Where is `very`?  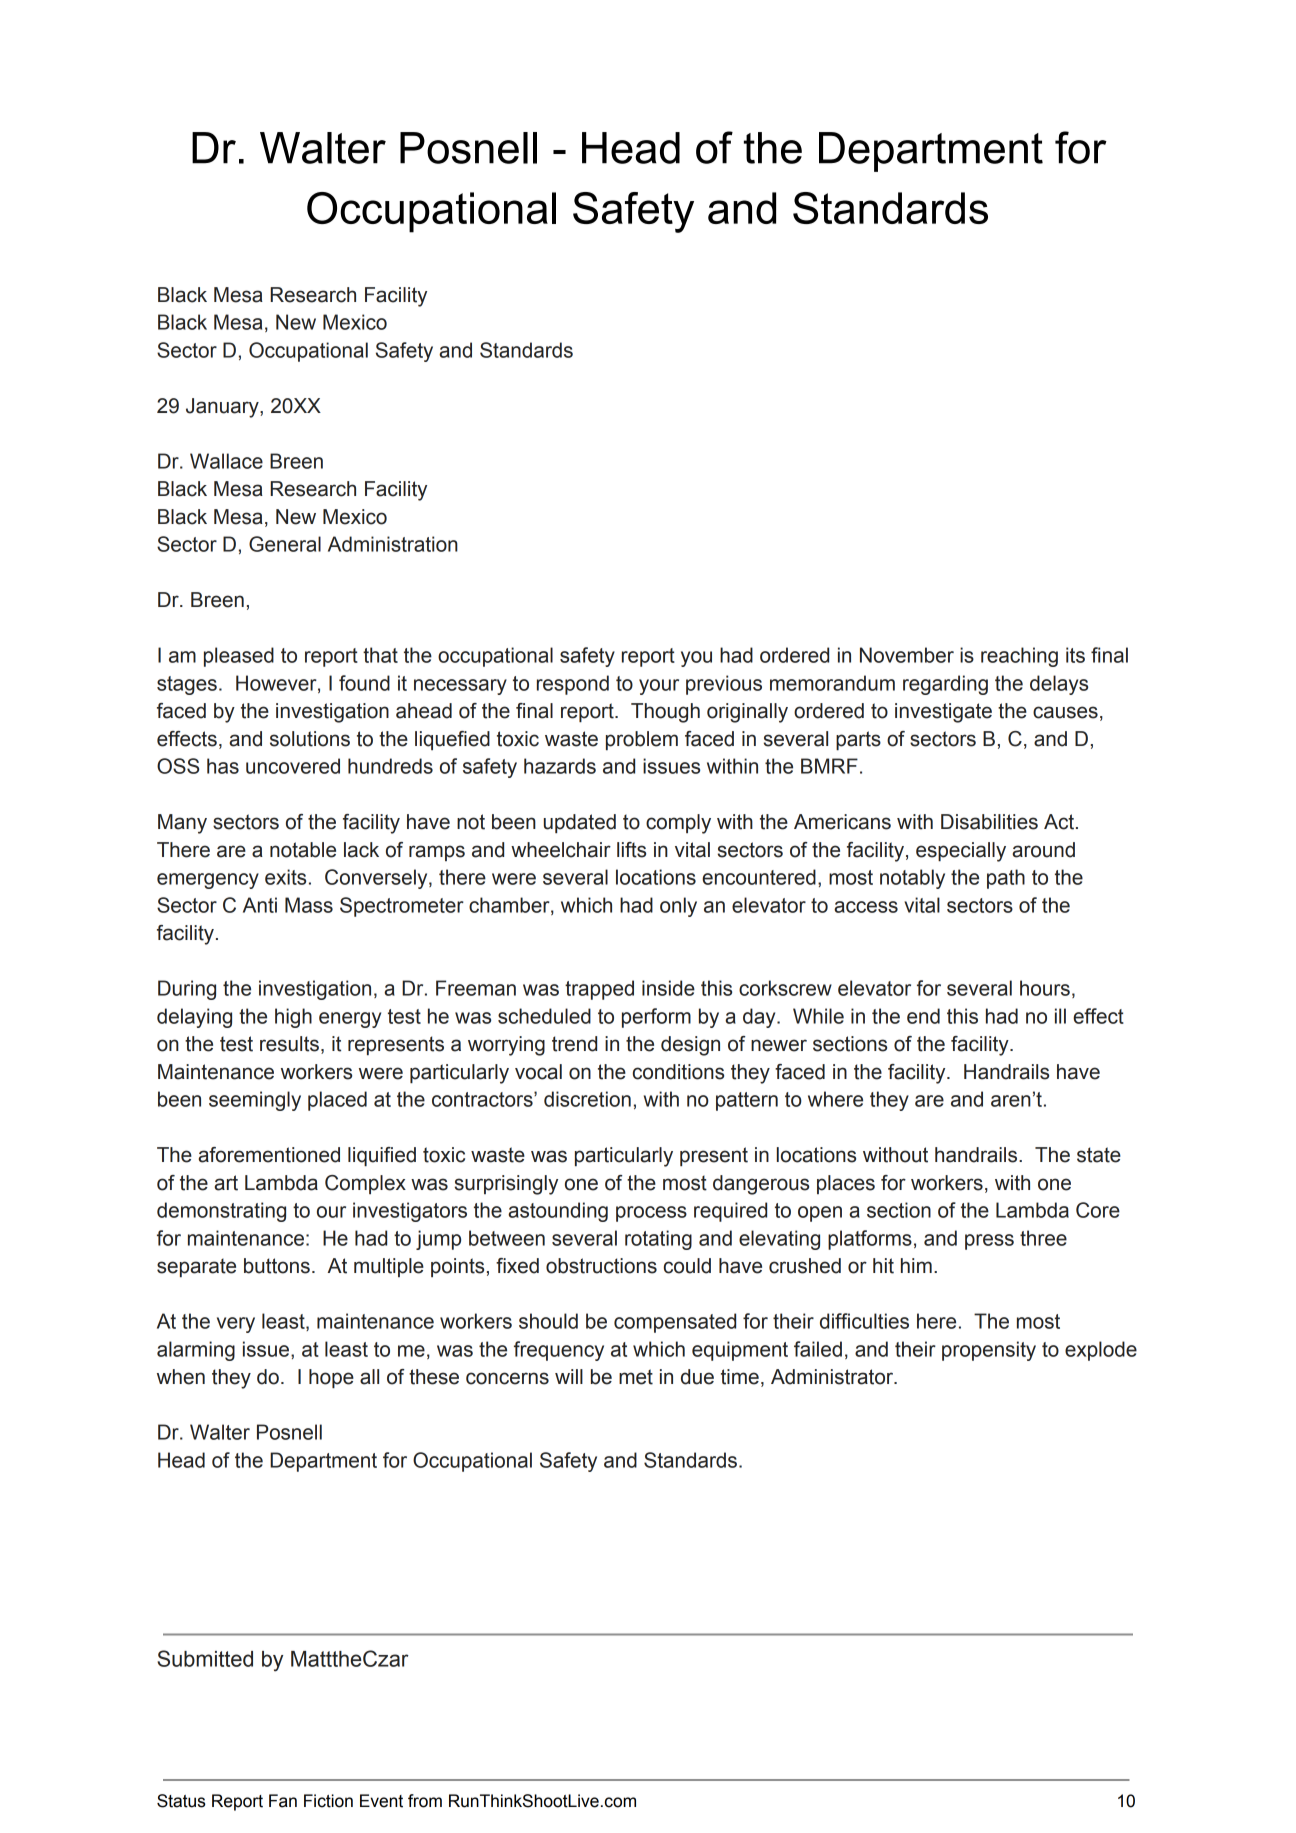 very is located at coordinates (236, 1325).
